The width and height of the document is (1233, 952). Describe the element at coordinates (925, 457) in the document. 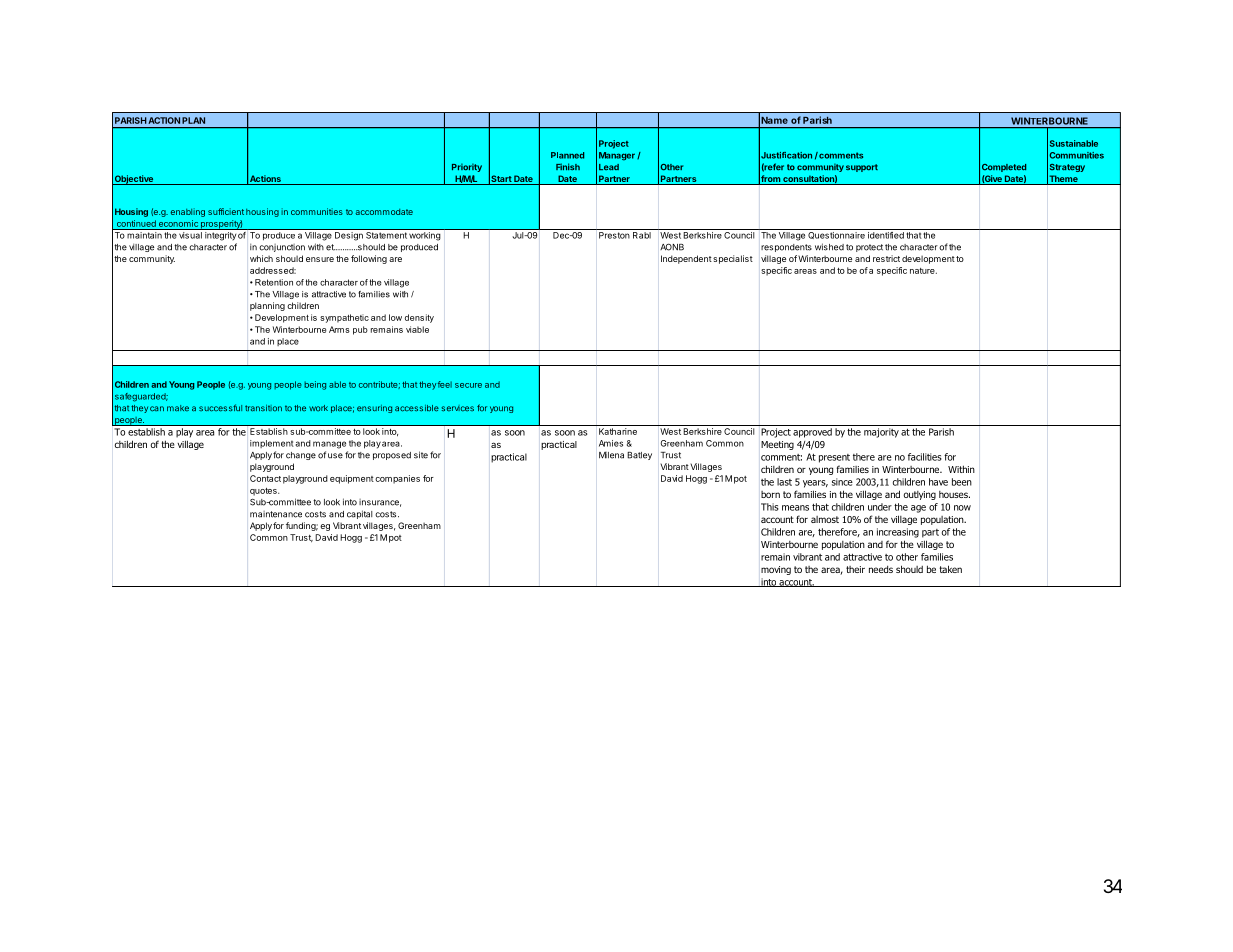

I see `facilities` at that location.
